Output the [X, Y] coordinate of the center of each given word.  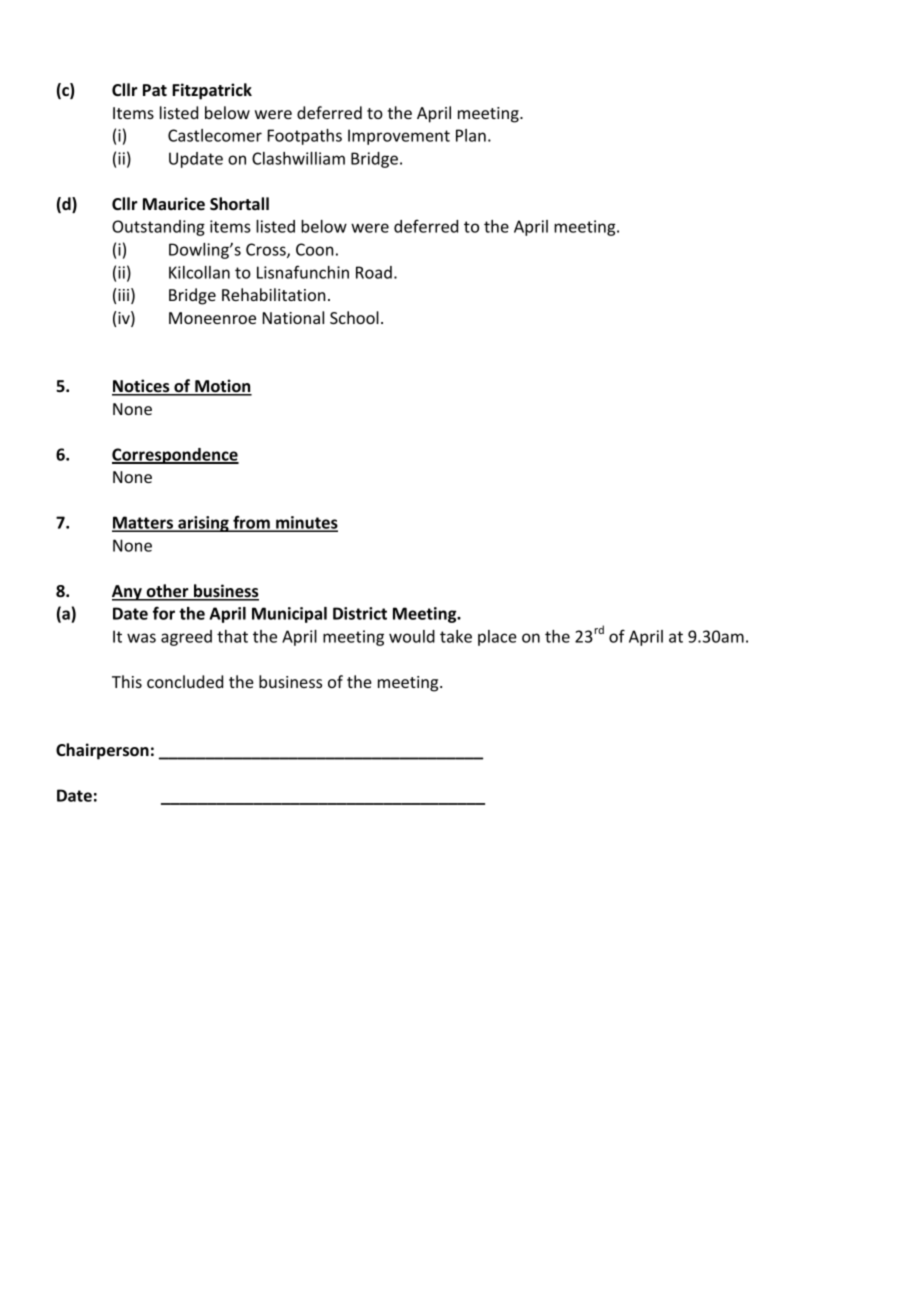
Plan [471, 135]
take [456, 636]
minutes [306, 523]
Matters [143, 523]
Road [374, 272]
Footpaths [305, 137]
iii [123, 295]
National [293, 317]
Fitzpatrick [212, 91]
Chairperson [102, 751]
